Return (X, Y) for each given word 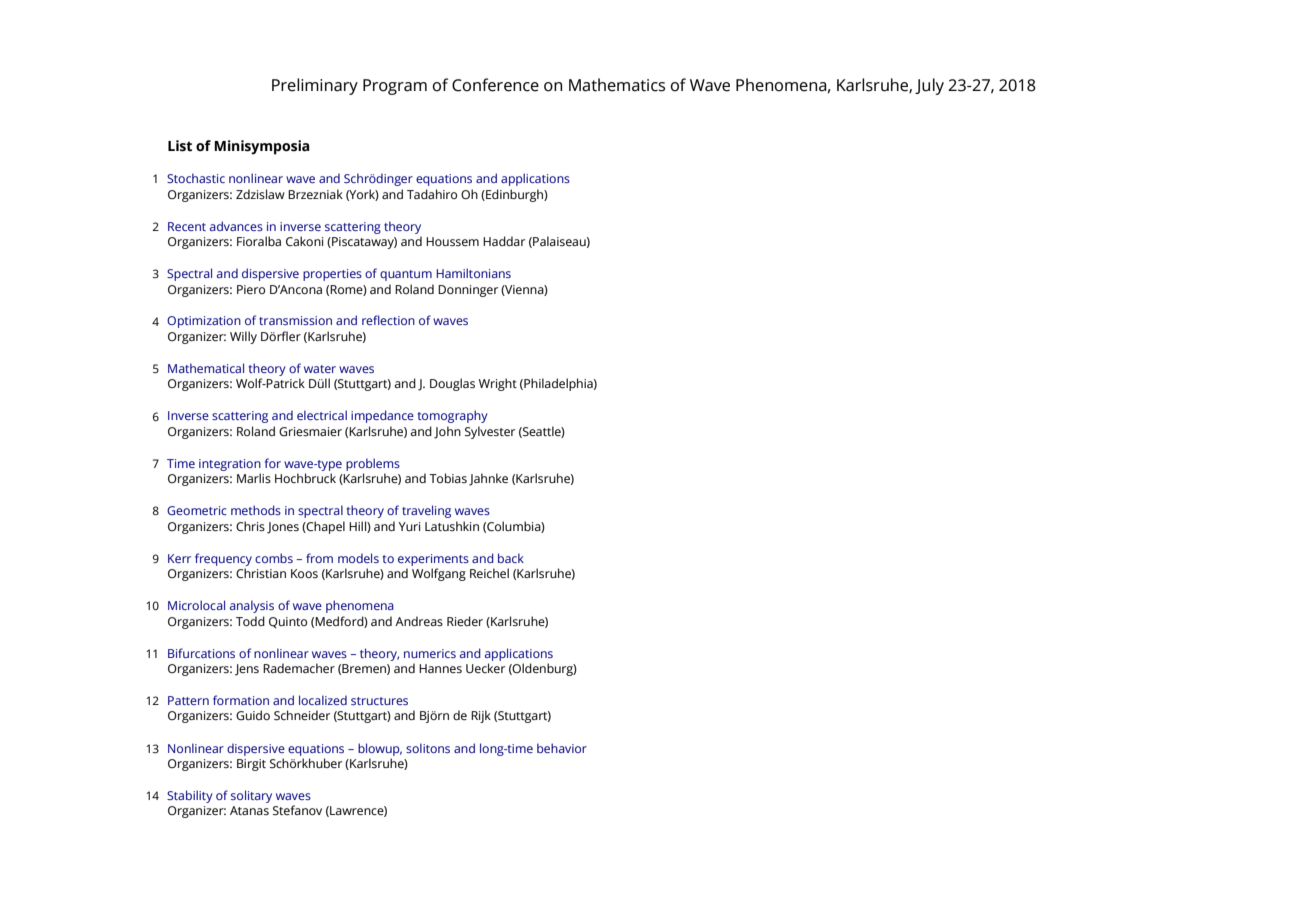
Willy (243, 337)
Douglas (452, 384)
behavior (562, 748)
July (929, 86)
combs (274, 558)
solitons (428, 748)
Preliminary (315, 86)
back (511, 558)
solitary (251, 796)
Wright (498, 384)
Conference (495, 85)
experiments (433, 560)
